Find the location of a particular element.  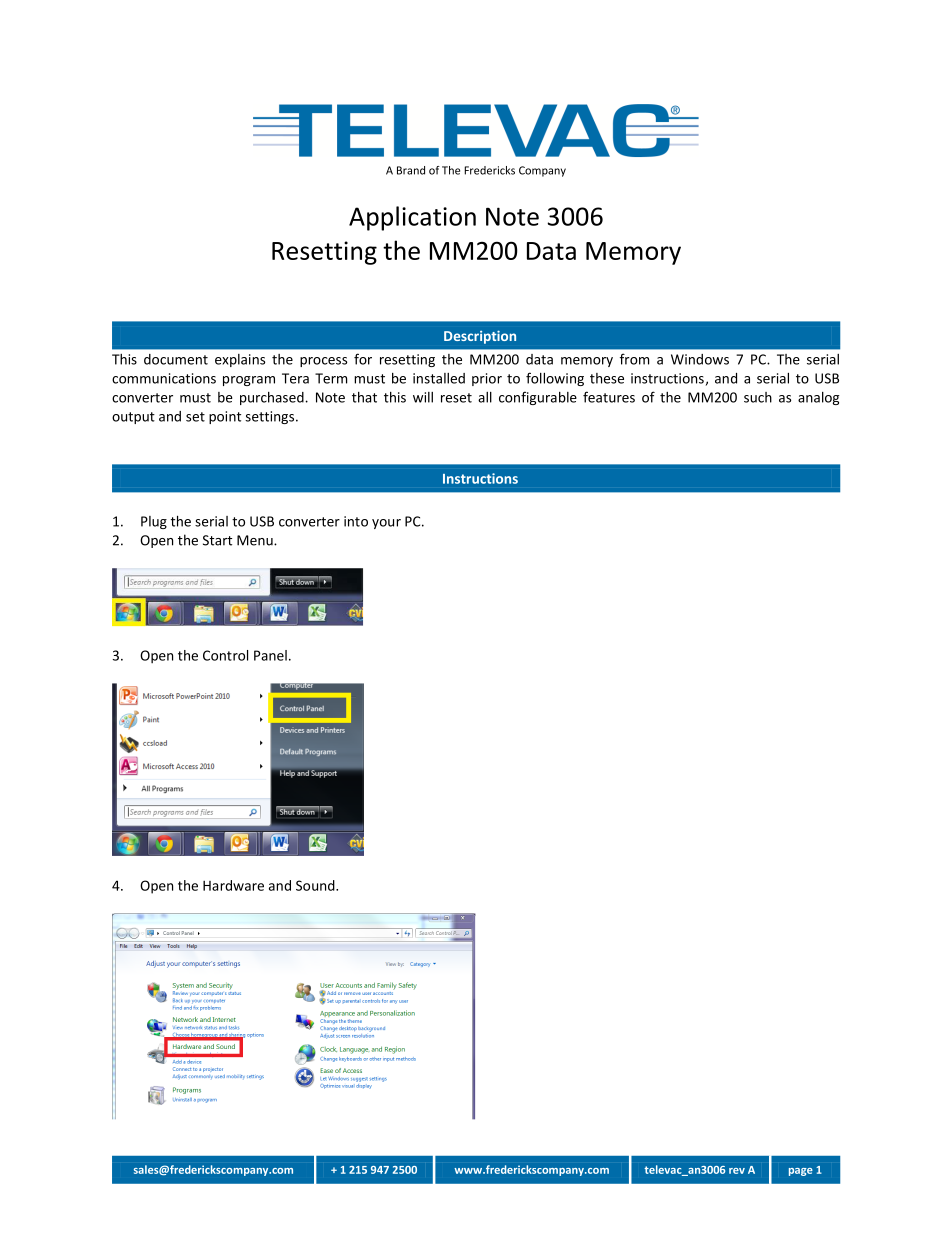

Sound is located at coordinates (316, 885).
